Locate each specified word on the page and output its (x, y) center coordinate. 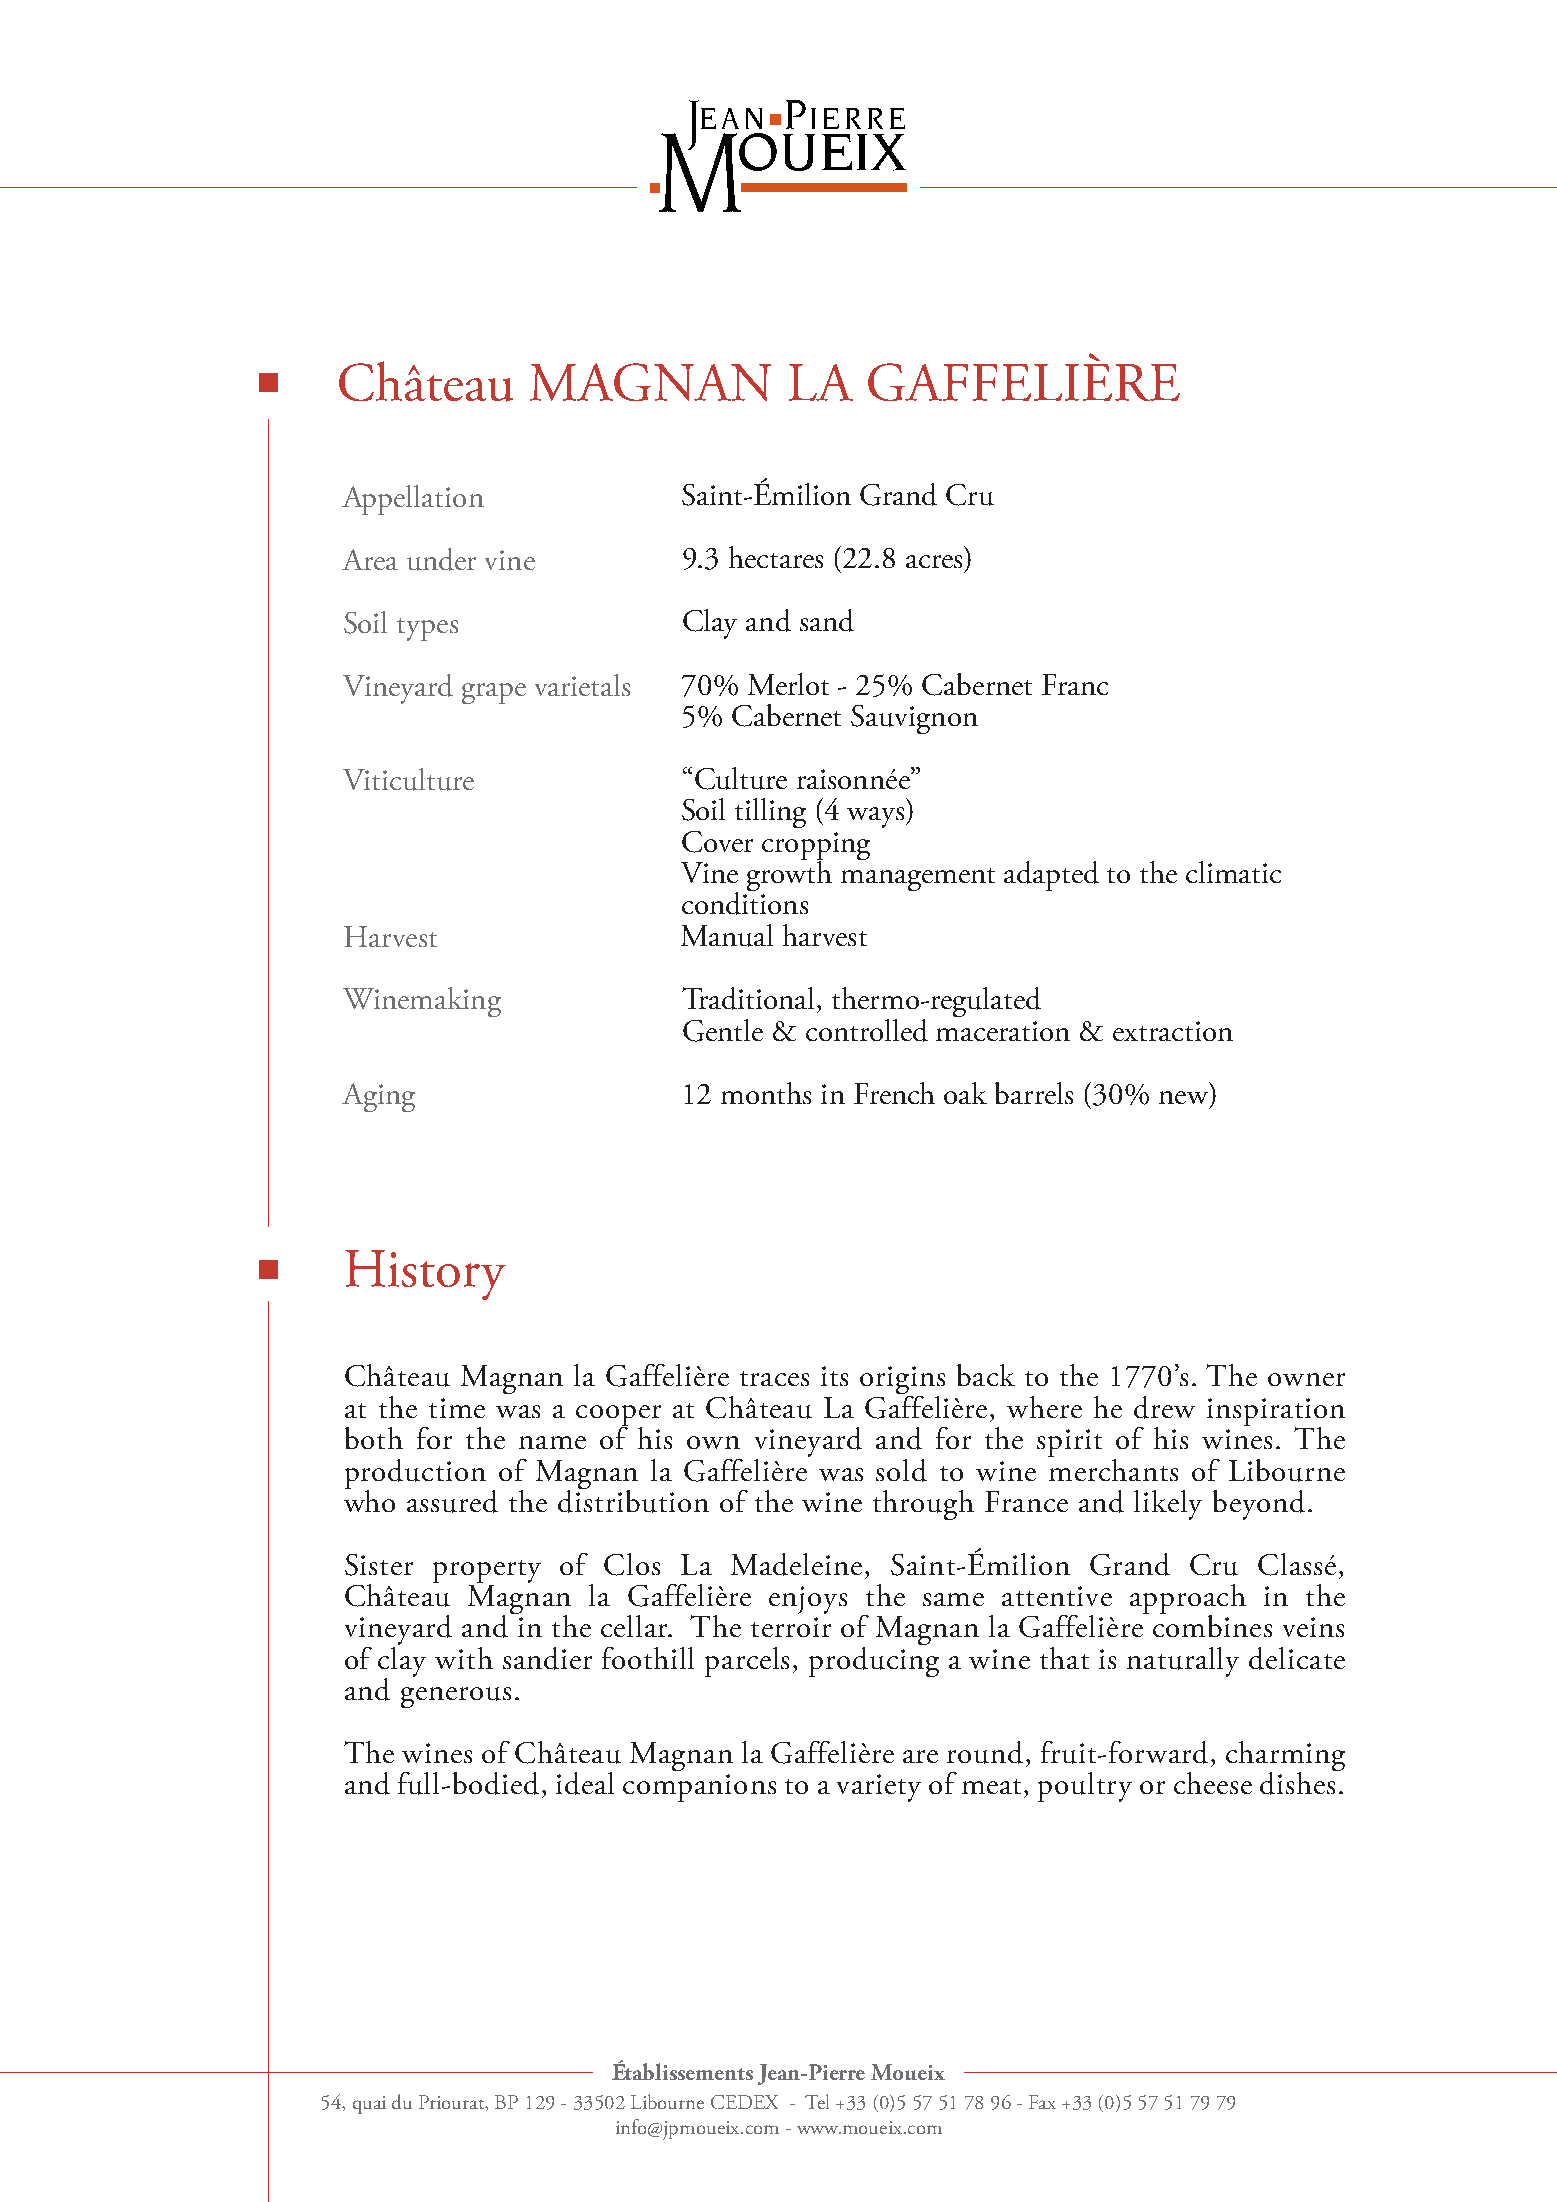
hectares (776, 557)
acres (934, 561)
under (441, 559)
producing (874, 1660)
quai (369, 2105)
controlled (867, 1030)
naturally (1183, 1662)
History (425, 1275)
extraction (1173, 1031)
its (834, 1376)
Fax (1042, 2102)
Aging (378, 1097)
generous (456, 1697)
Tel (817, 2101)
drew (1164, 1407)
